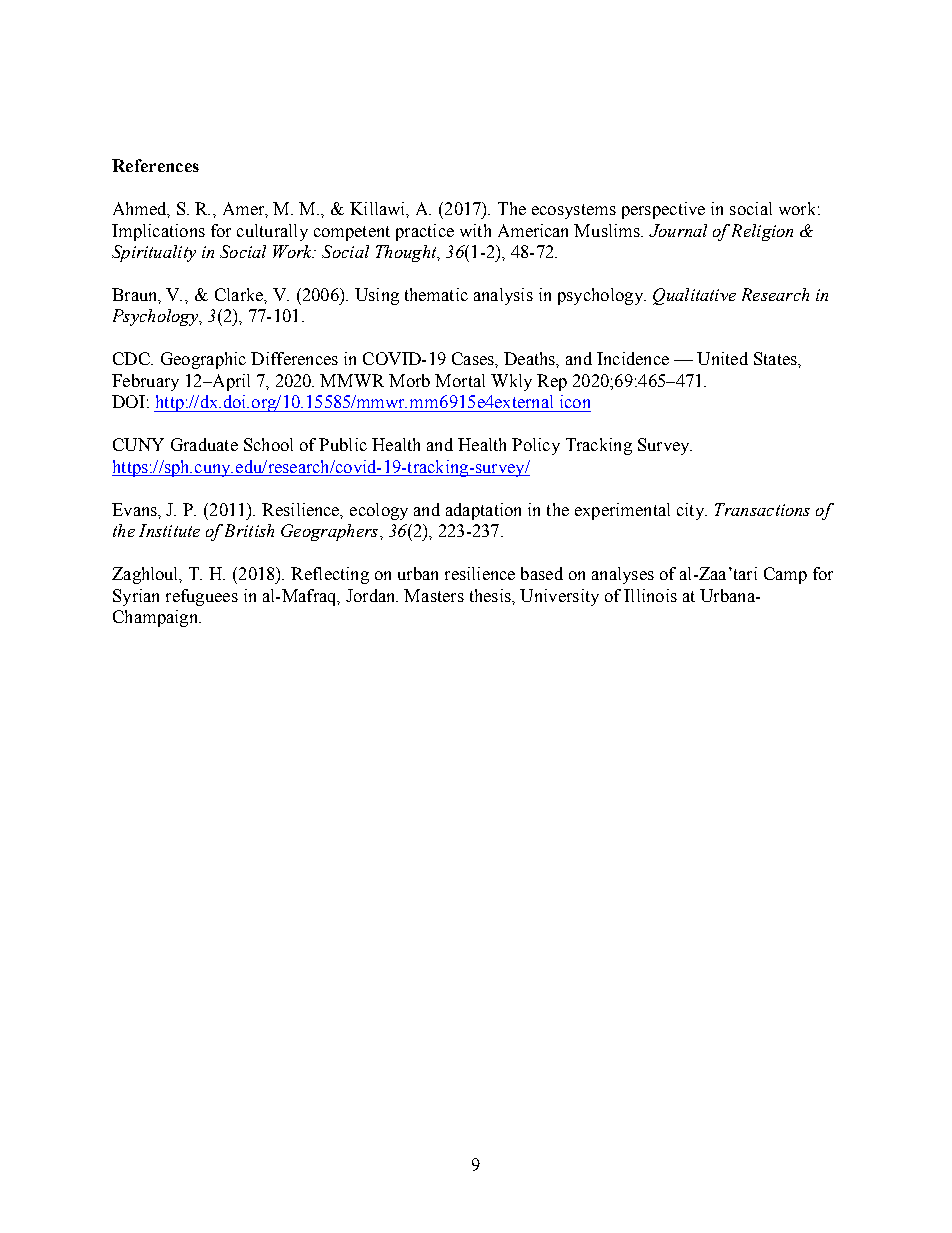  What do you see at coordinates (694, 296) in the screenshot?
I see `Qualitative` at bounding box center [694, 296].
